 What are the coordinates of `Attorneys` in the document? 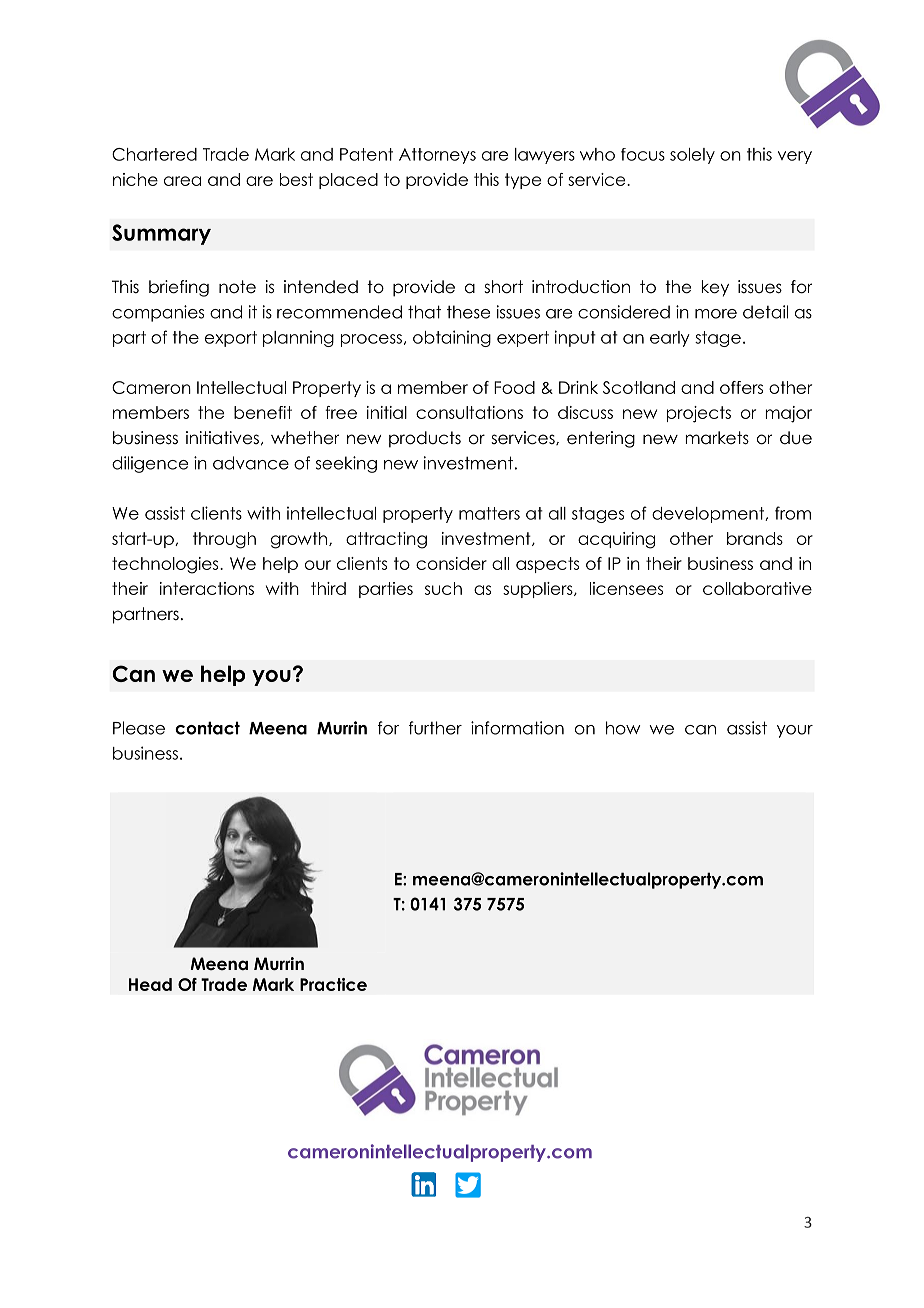 It's located at (437, 156).
